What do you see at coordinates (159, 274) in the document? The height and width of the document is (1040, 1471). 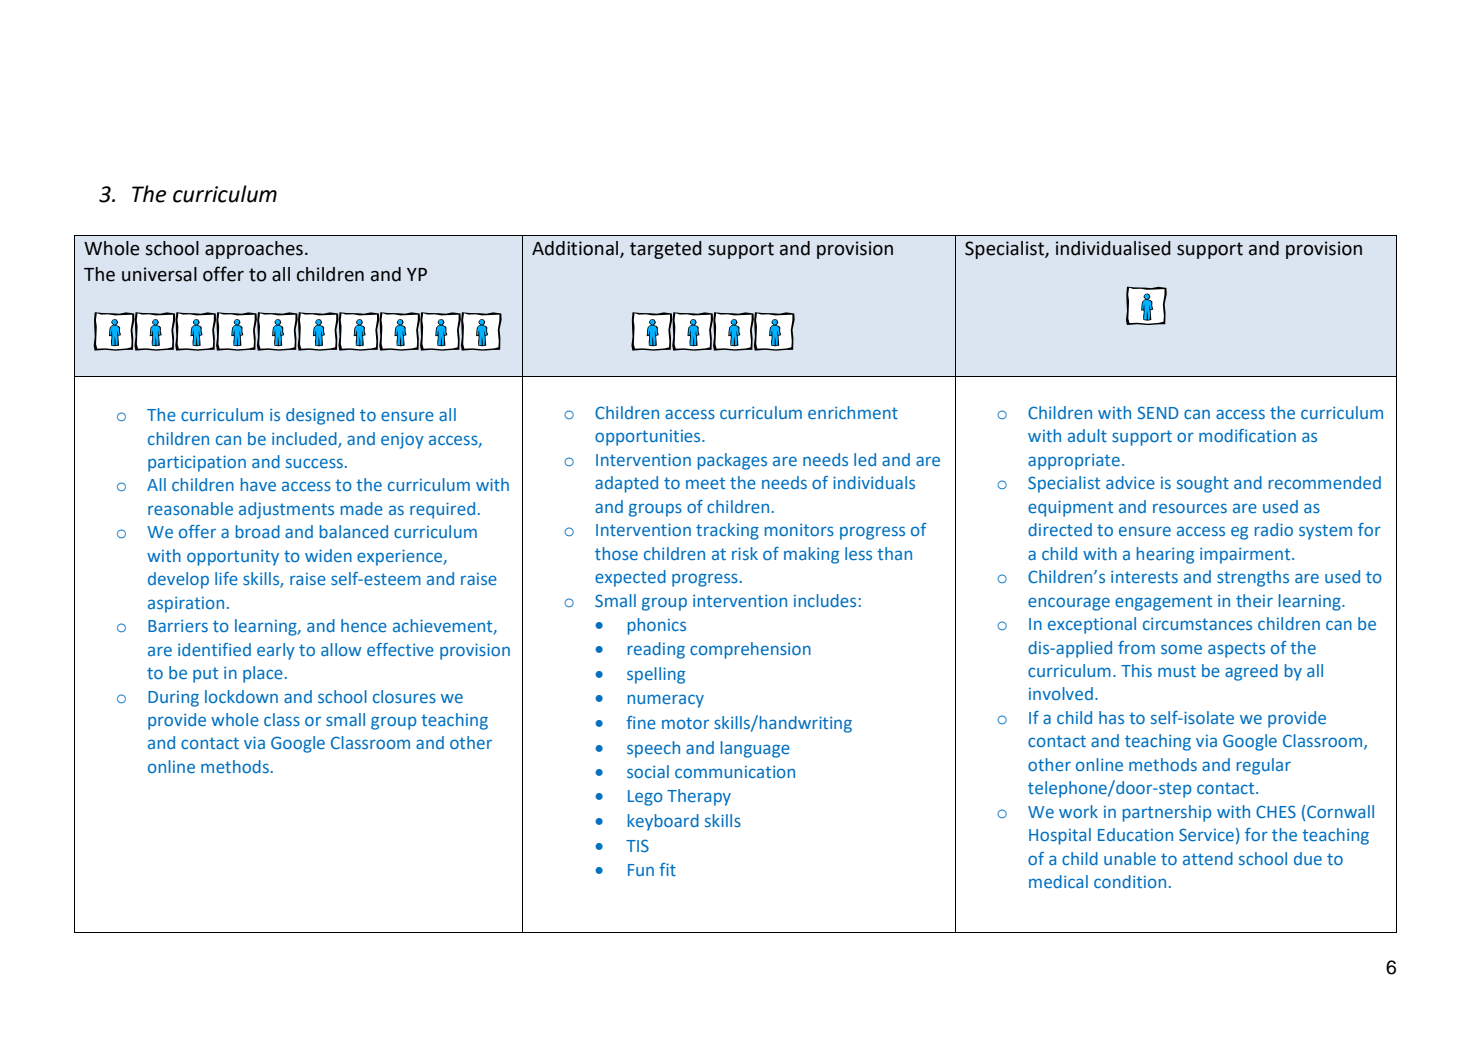 I see `universal` at bounding box center [159, 274].
